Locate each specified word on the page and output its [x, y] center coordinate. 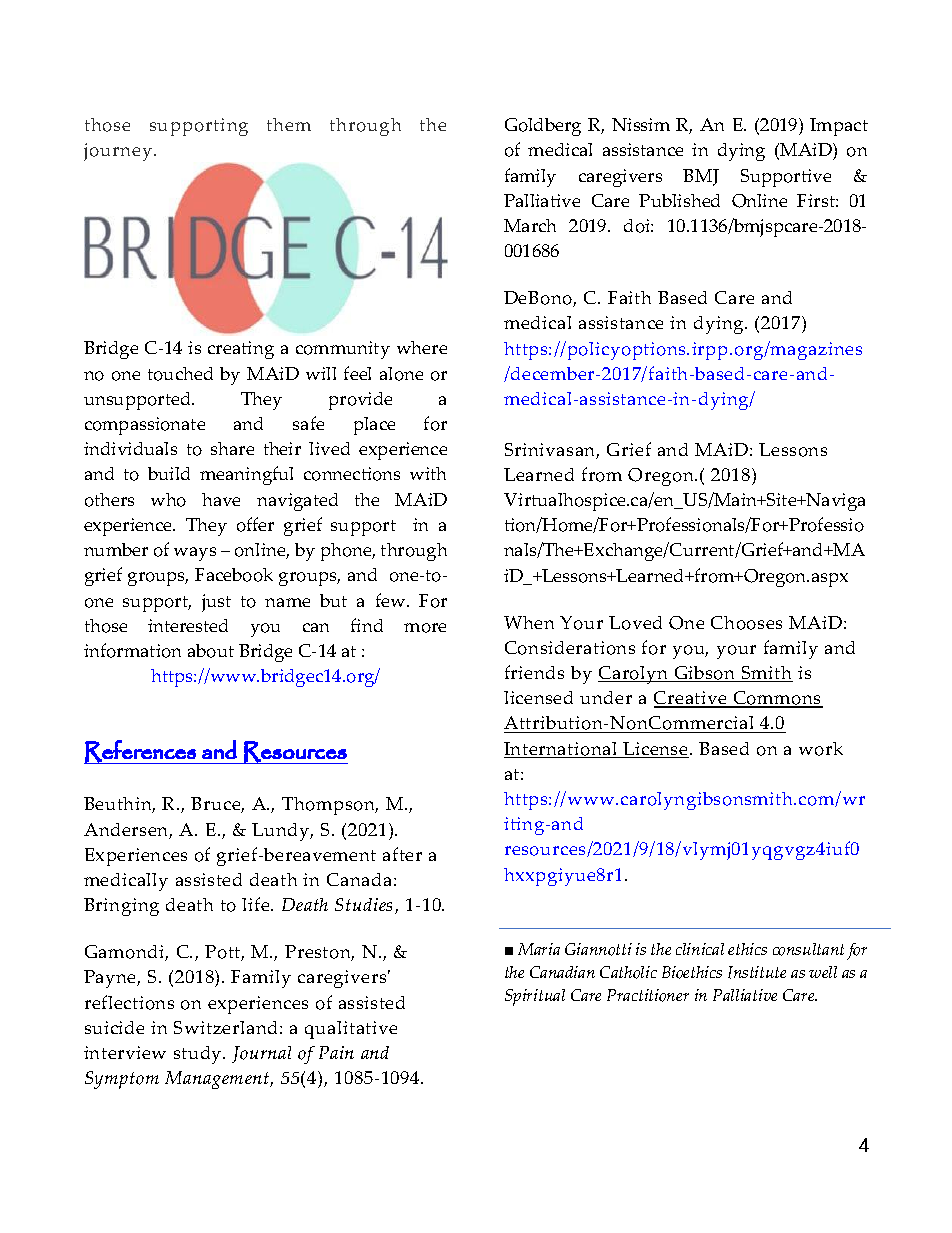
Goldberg [543, 127]
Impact [839, 127]
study [199, 1055]
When [529, 622]
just [216, 603]
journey [119, 152]
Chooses [746, 623]
